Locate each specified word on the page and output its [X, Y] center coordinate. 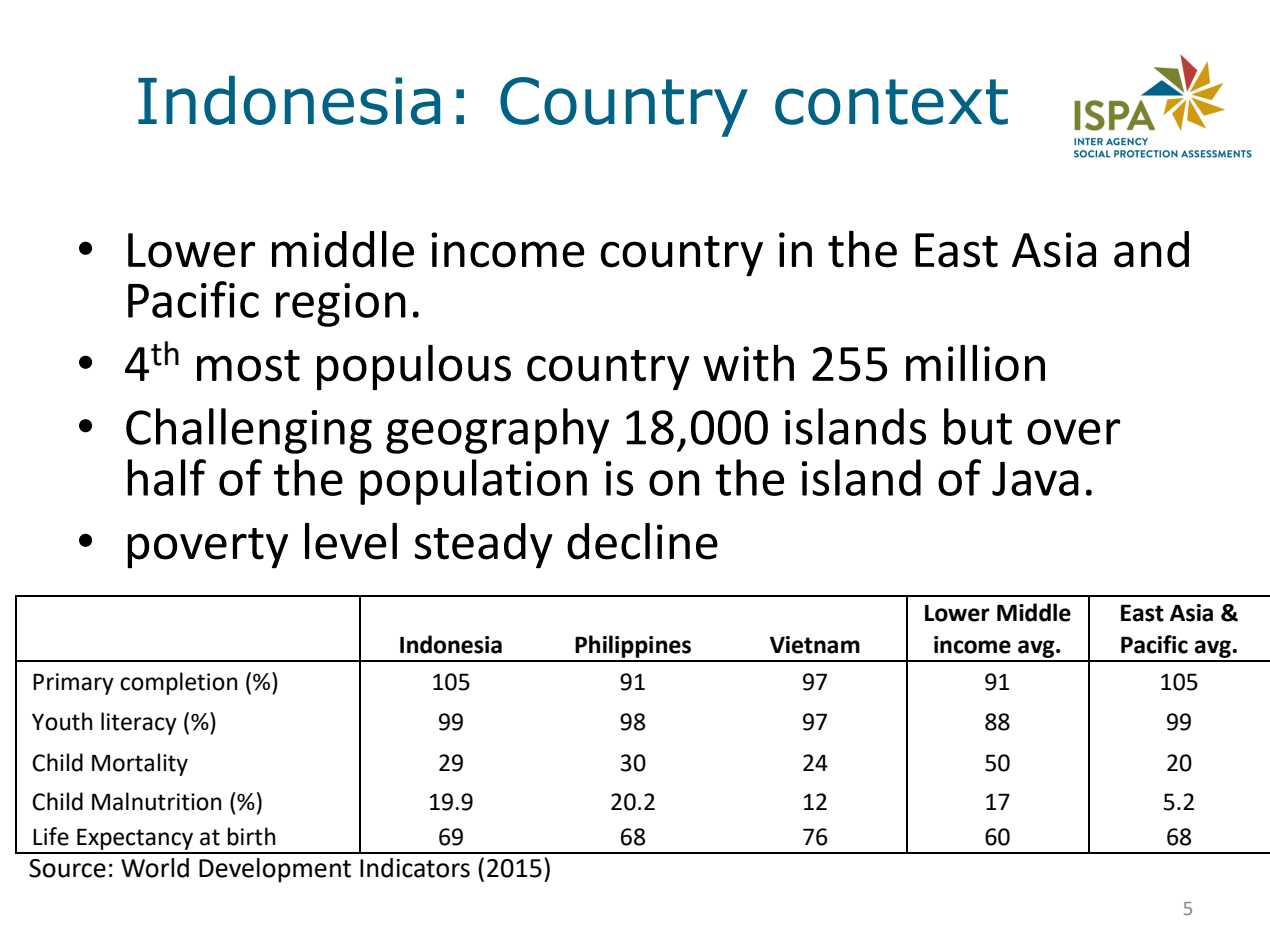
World [155, 868]
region [341, 305]
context [891, 102]
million [975, 363]
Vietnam [815, 645]
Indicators [415, 868]
